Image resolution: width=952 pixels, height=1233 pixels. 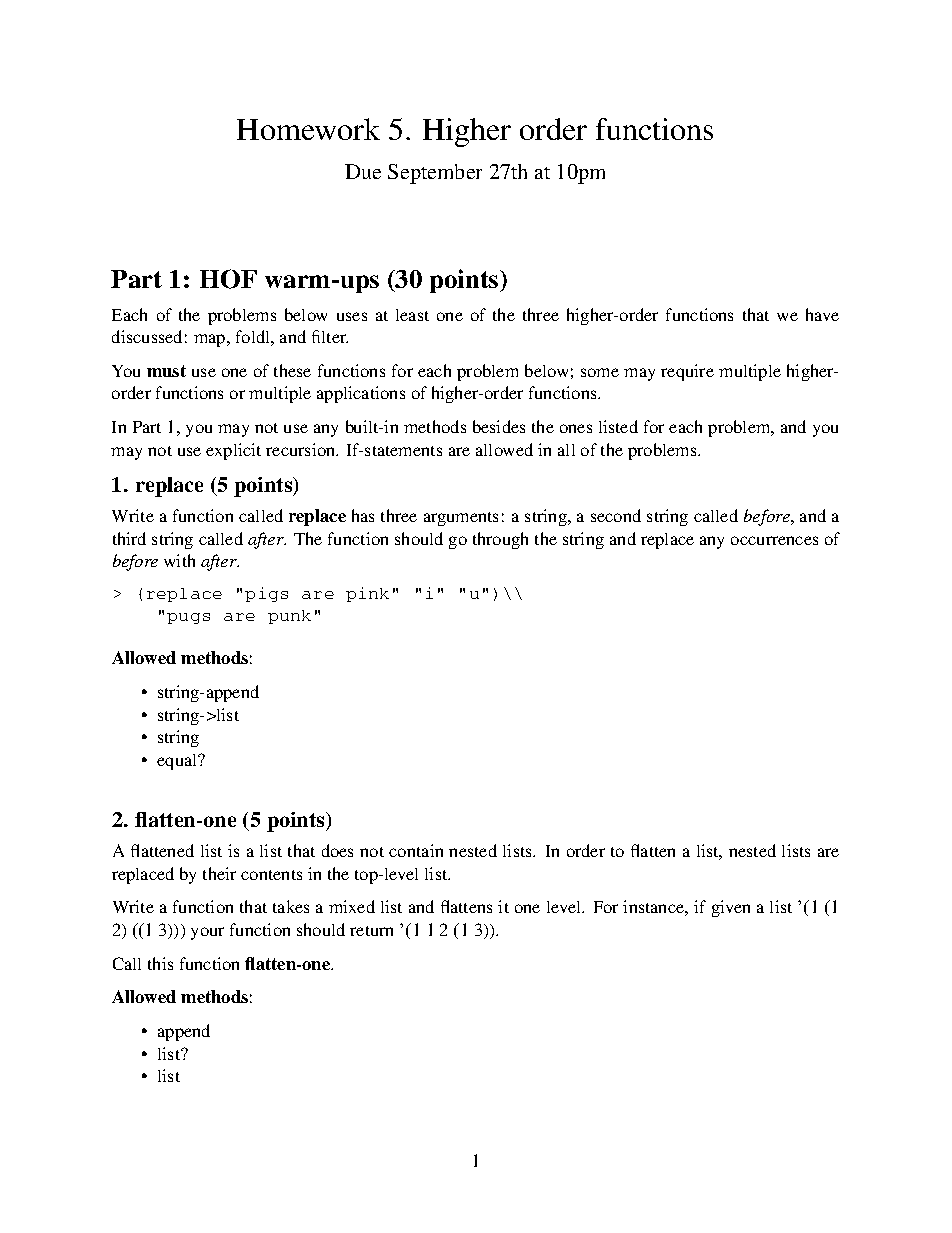 I want to click on must, so click(x=166, y=371).
